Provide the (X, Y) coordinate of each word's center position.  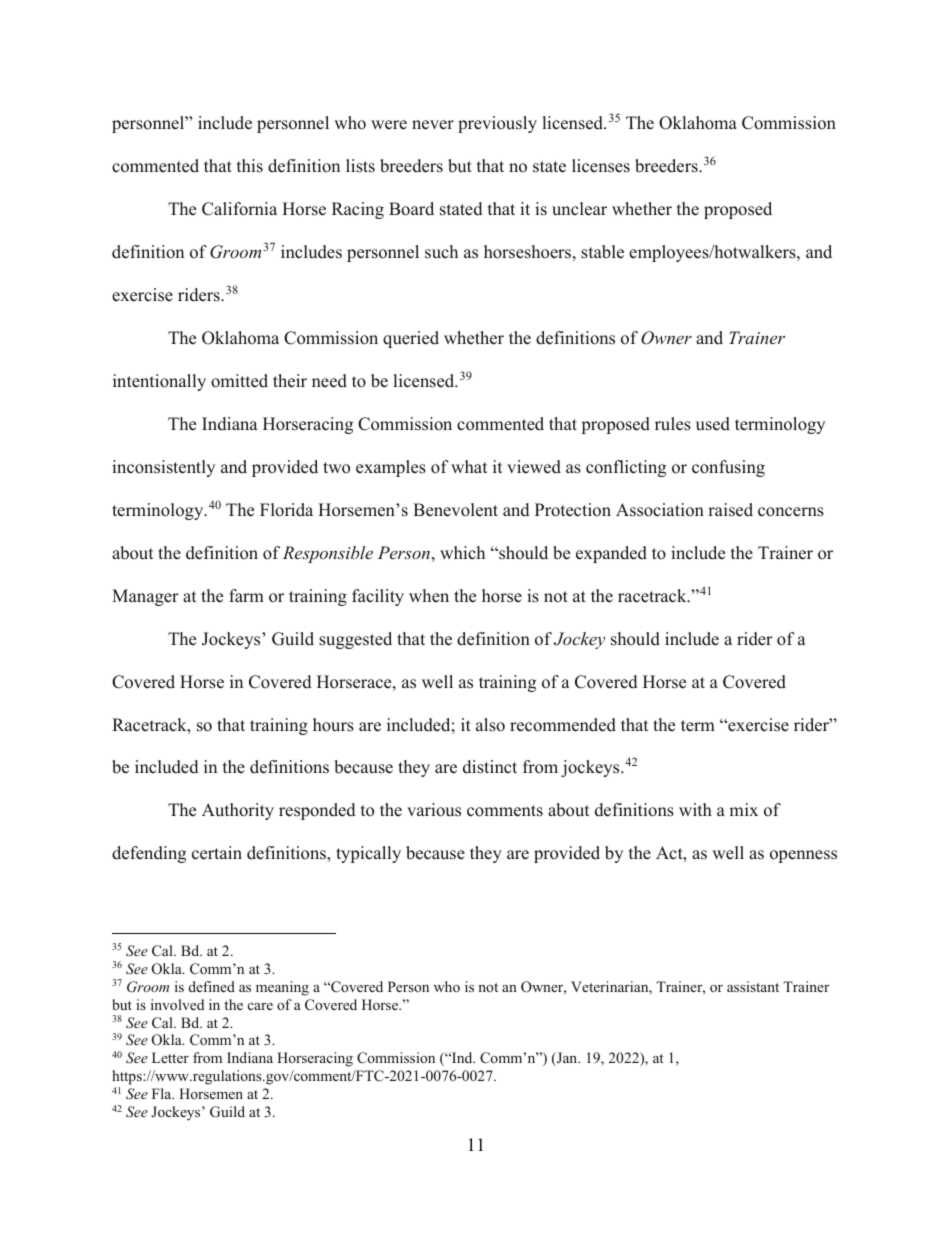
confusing (728, 468)
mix (743, 809)
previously (497, 124)
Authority (238, 811)
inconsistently (163, 468)
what (469, 466)
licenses (601, 166)
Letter (170, 1057)
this (250, 166)
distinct (490, 767)
